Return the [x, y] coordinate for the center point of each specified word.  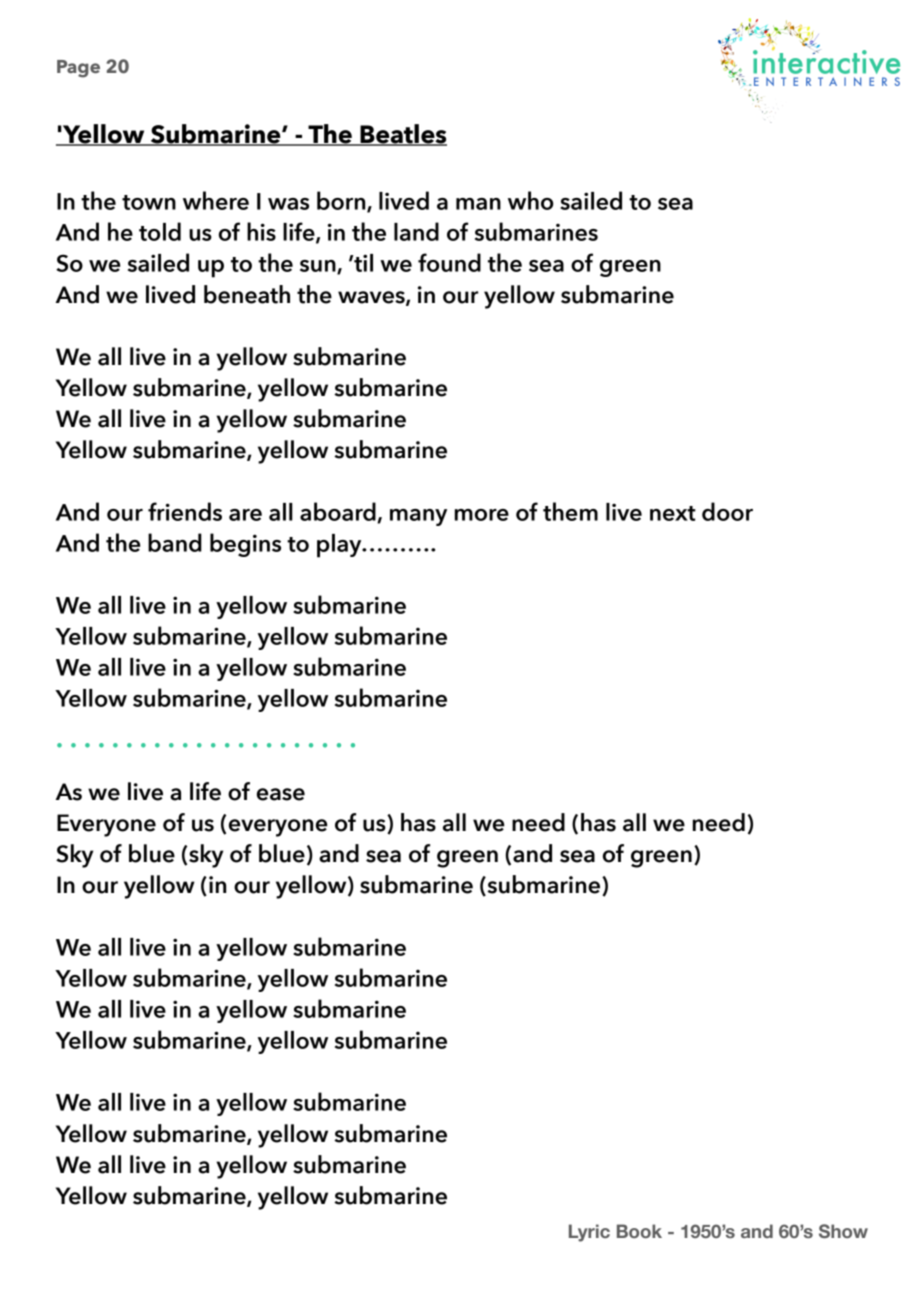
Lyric [589, 1233]
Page [78, 69]
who [530, 200]
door [727, 511]
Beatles [402, 135]
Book [639, 1231]
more [482, 515]
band [175, 542]
